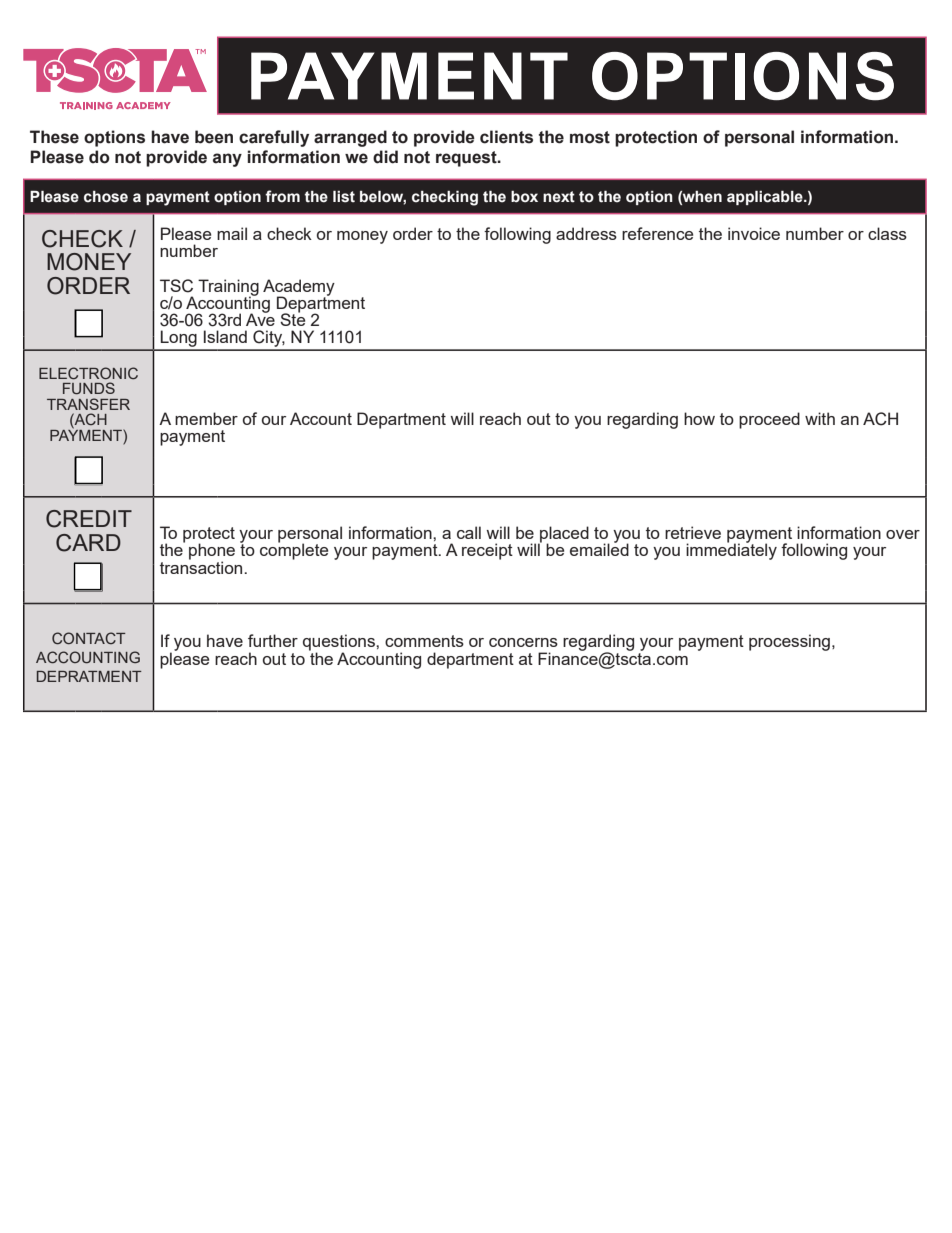 The height and width of the image is (1233, 952). I want to click on concerns, so click(523, 642).
